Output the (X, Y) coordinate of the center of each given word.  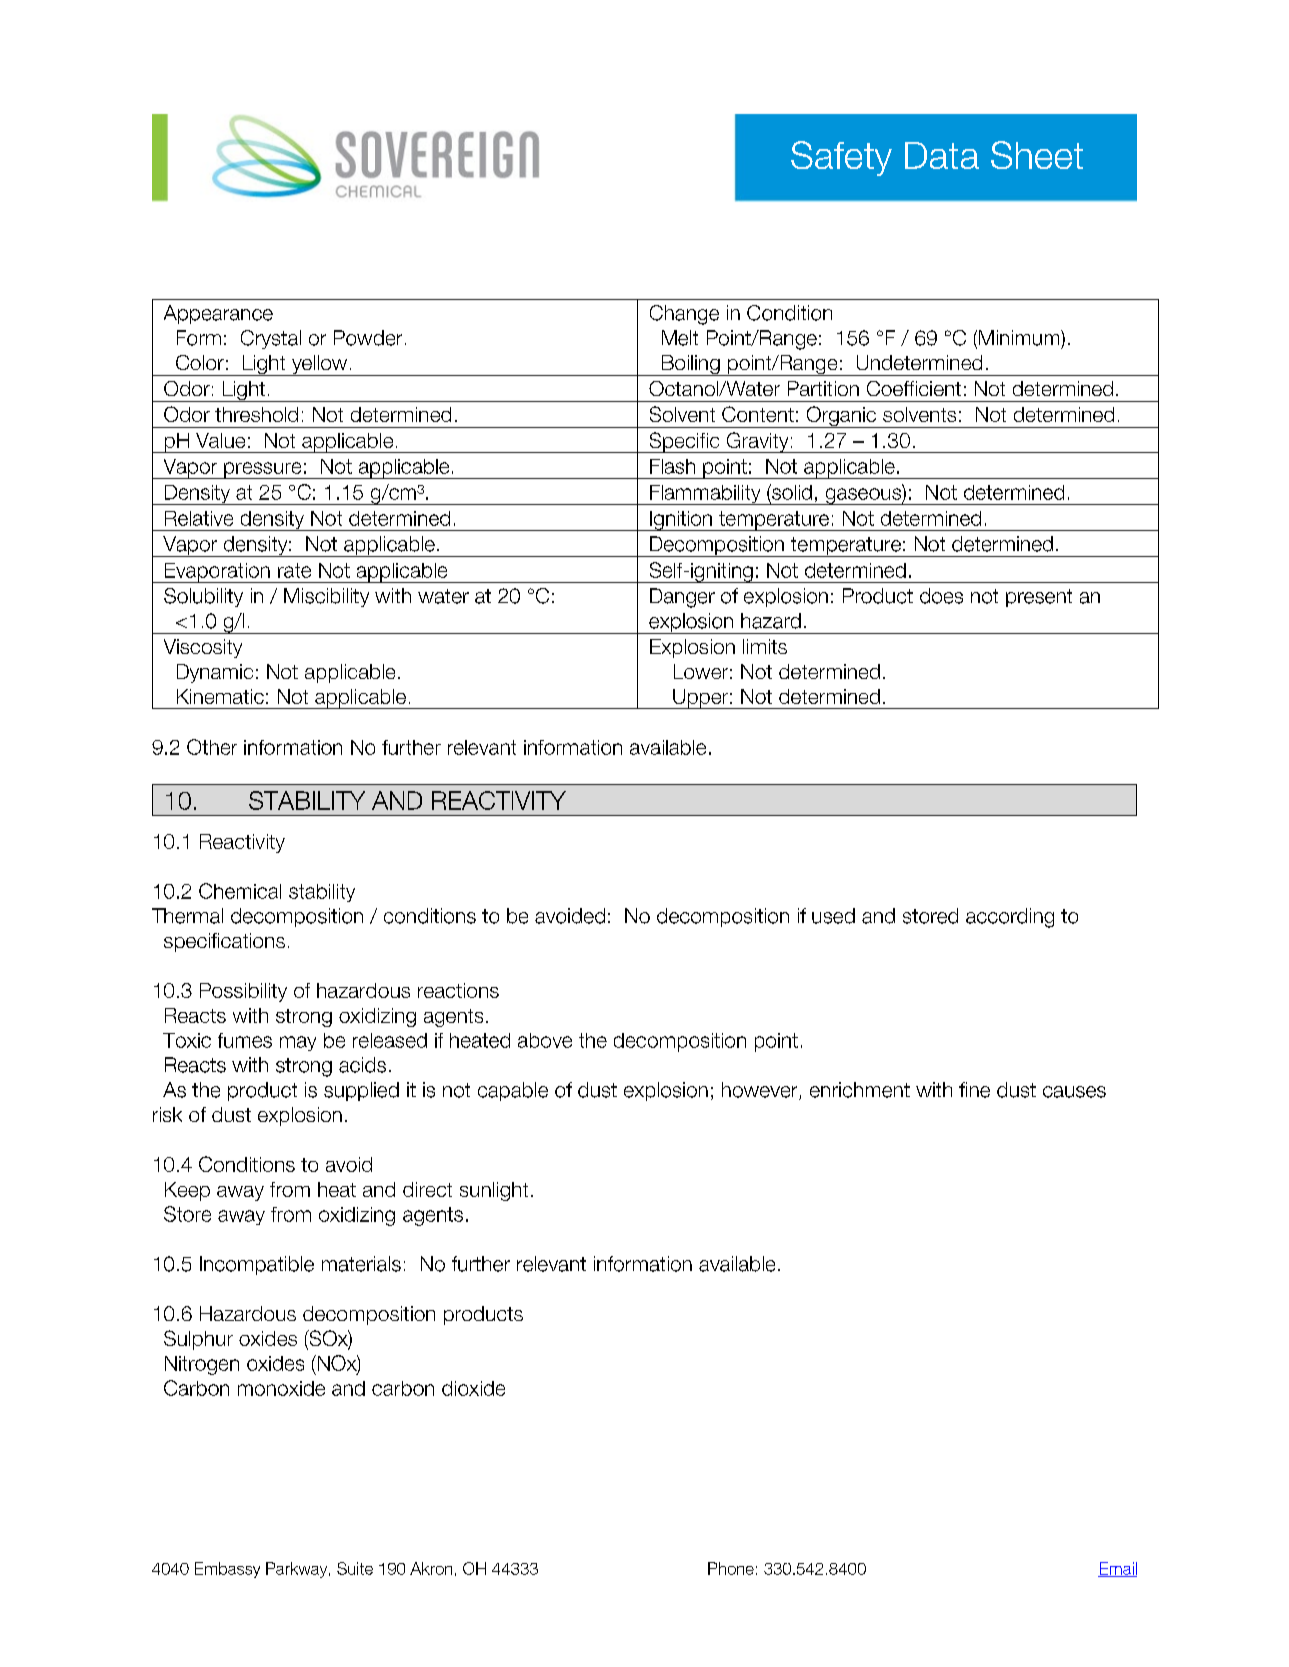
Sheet (1037, 155)
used (833, 916)
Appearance (218, 314)
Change (684, 315)
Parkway (298, 1570)
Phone (731, 1568)
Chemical (240, 891)
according (1010, 918)
